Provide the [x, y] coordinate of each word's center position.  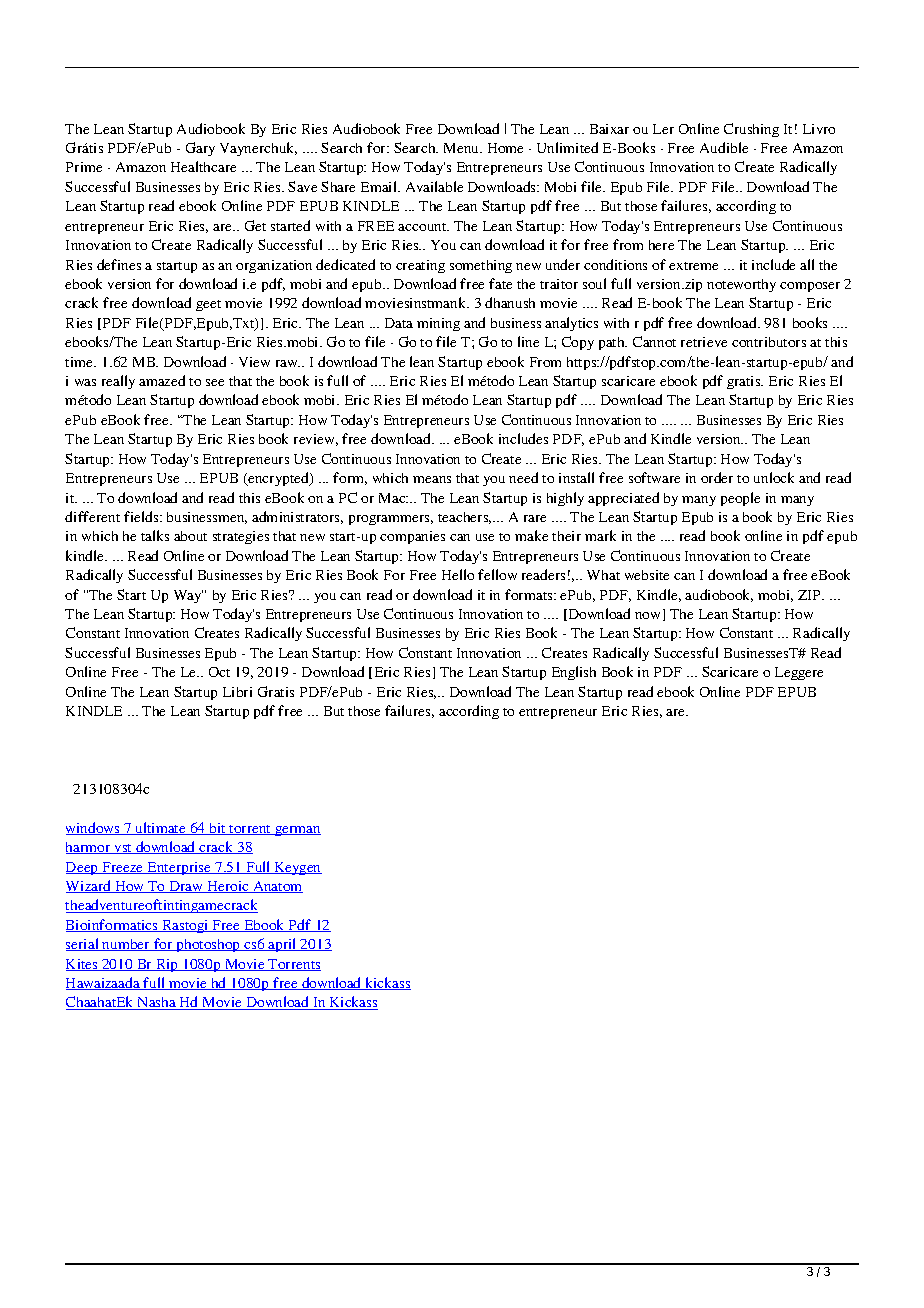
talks [155, 535]
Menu [463, 148]
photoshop [208, 945]
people [740, 499]
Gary [200, 149]
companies [412, 537]
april [283, 945]
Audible [724, 147]
